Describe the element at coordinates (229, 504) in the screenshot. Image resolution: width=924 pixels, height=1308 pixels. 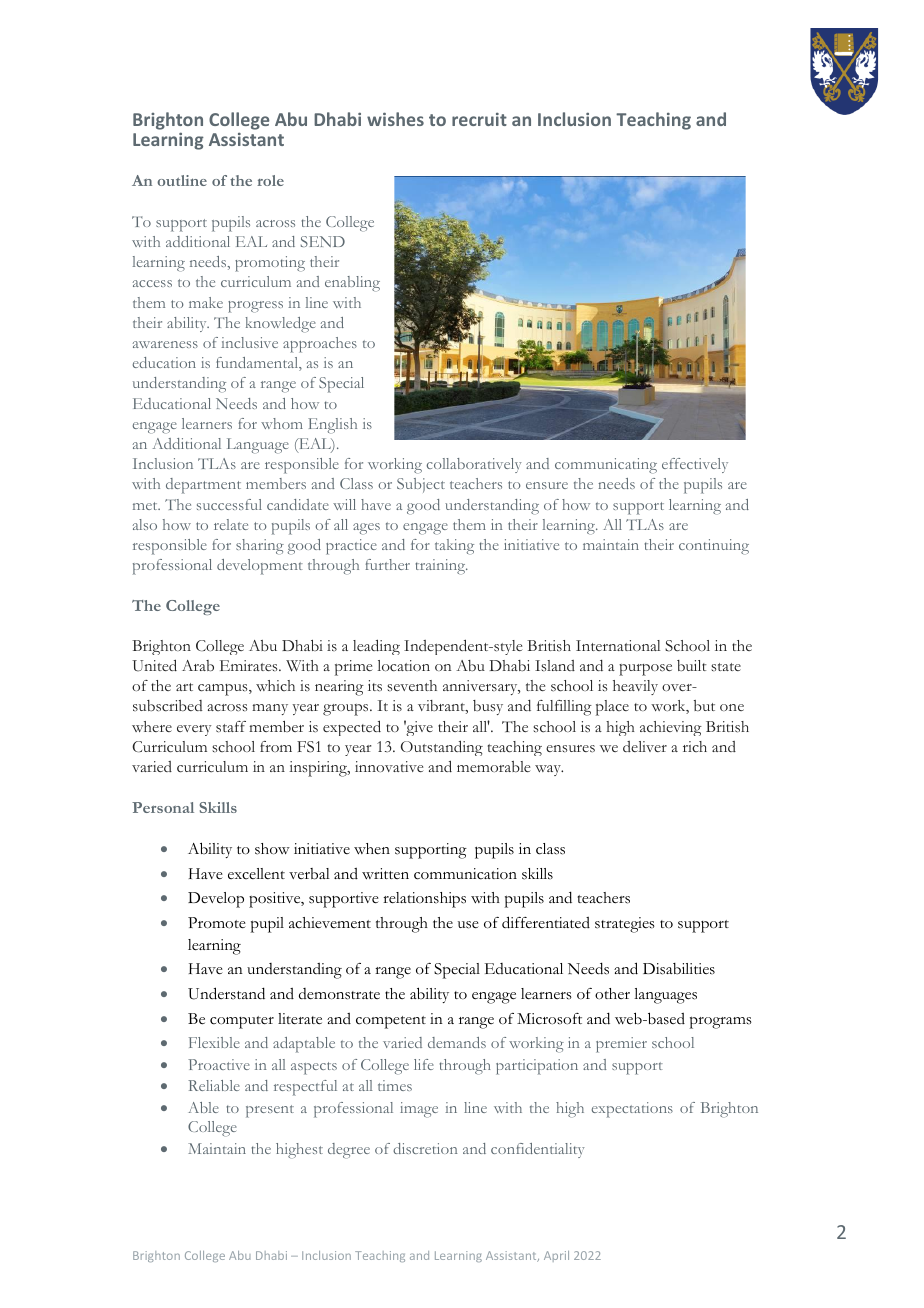
I see `successful` at that location.
